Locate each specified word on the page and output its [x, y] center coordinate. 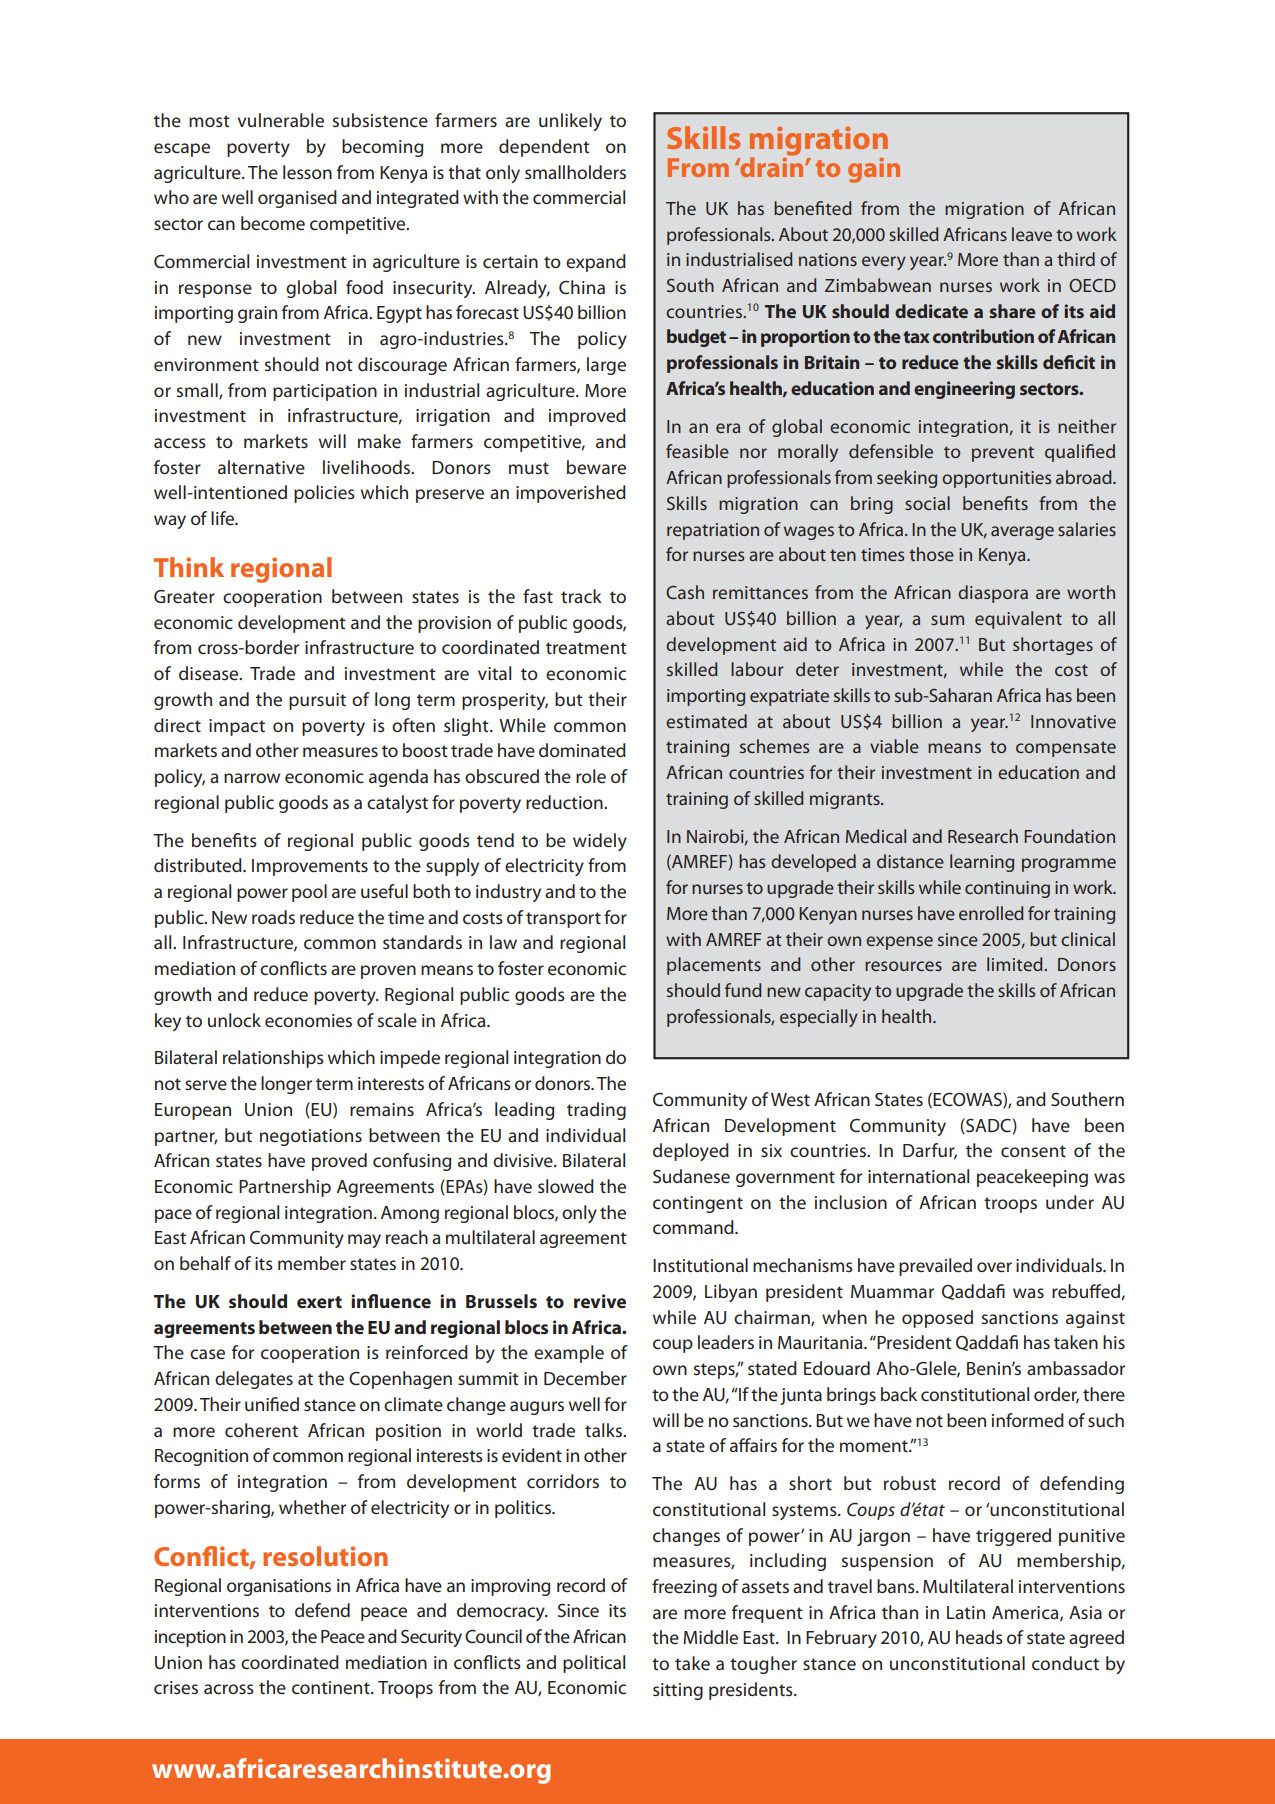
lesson [307, 172]
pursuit [317, 701]
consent [1033, 1151]
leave [1032, 234]
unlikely [570, 122]
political [594, 1664]
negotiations [311, 1137]
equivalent [1018, 620]
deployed [691, 1152]
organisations [279, 1587]
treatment [586, 648]
